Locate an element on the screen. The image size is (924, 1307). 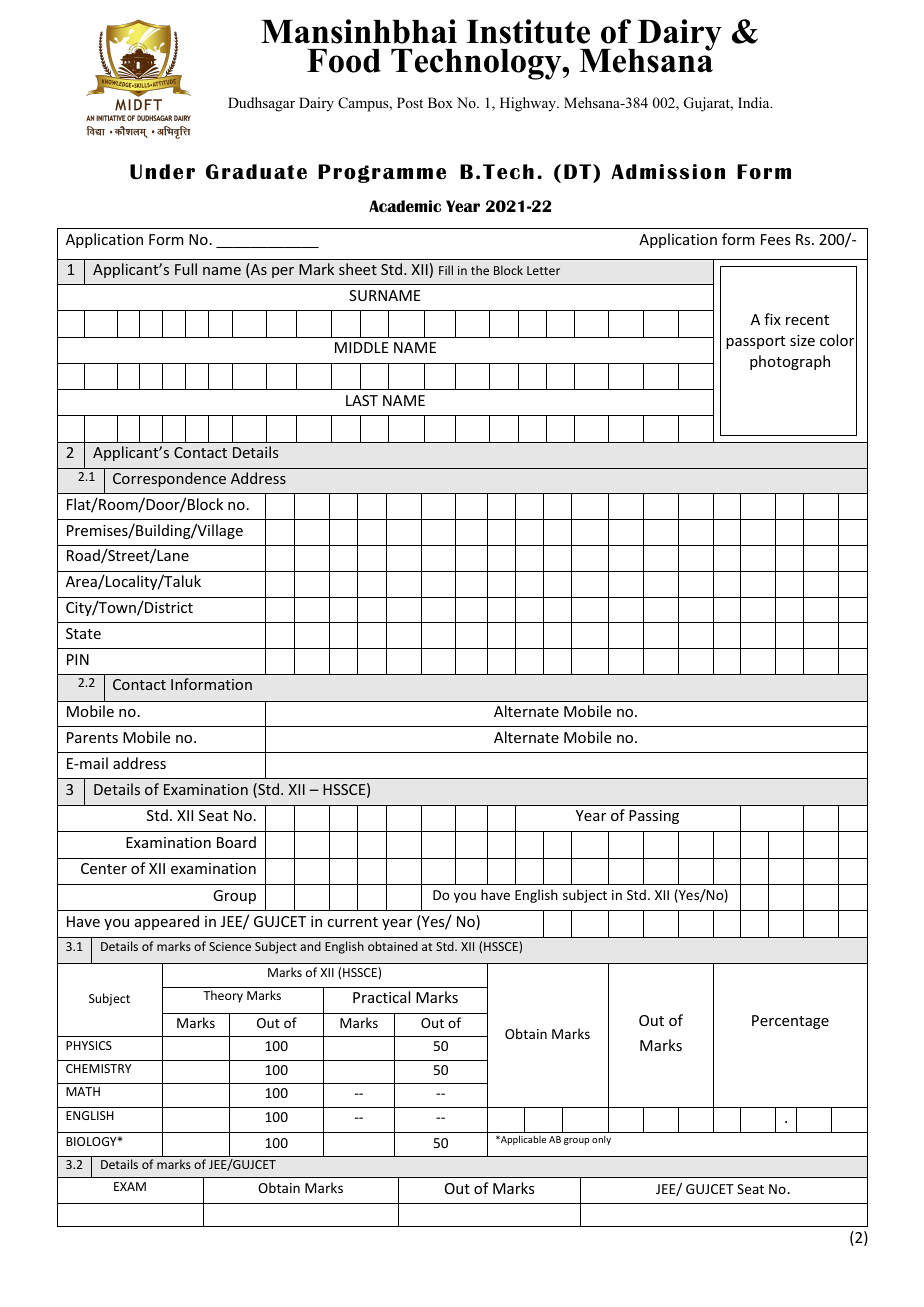
Percentage is located at coordinates (790, 1022).
